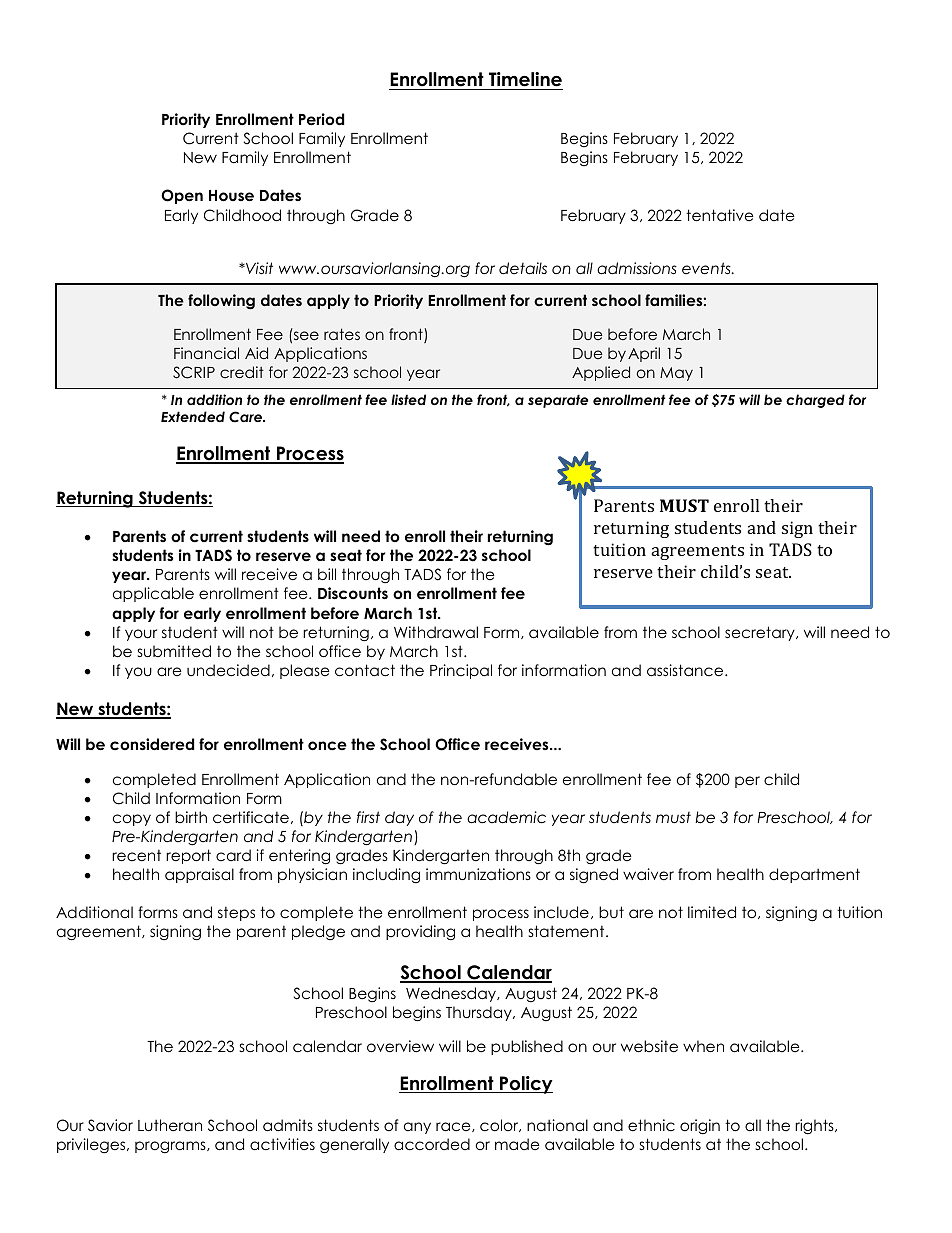 The width and height of the screenshot is (952, 1233). What do you see at coordinates (408, 399) in the screenshot?
I see `listed` at bounding box center [408, 399].
